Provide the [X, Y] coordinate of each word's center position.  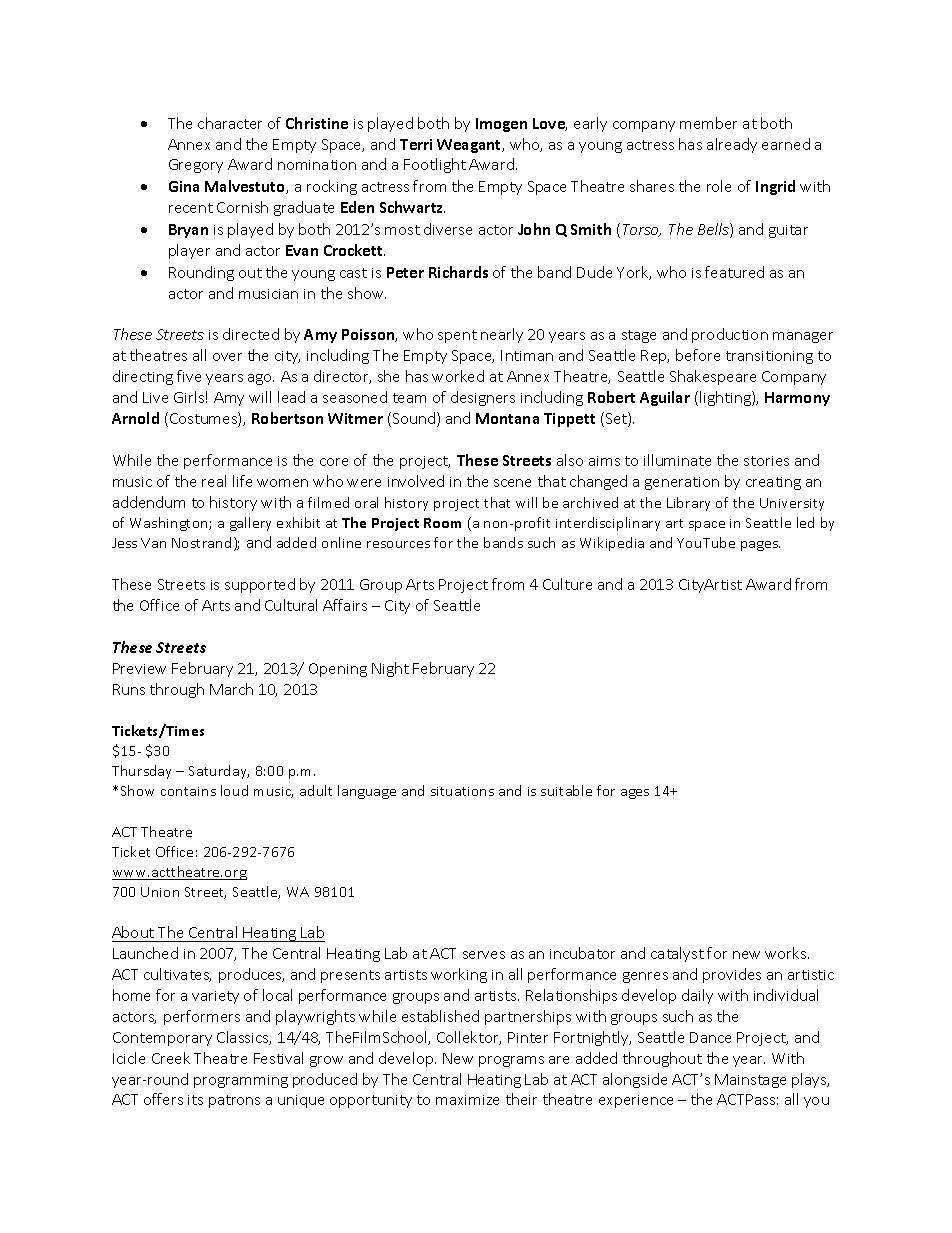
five [189, 376]
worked [458, 376]
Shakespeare [713, 377]
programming [241, 1081]
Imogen [501, 125]
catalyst [677, 954]
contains [188, 791]
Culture [567, 584]
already [732, 145]
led [805, 522]
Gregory [196, 166]
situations [462, 791]
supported [260, 585]
